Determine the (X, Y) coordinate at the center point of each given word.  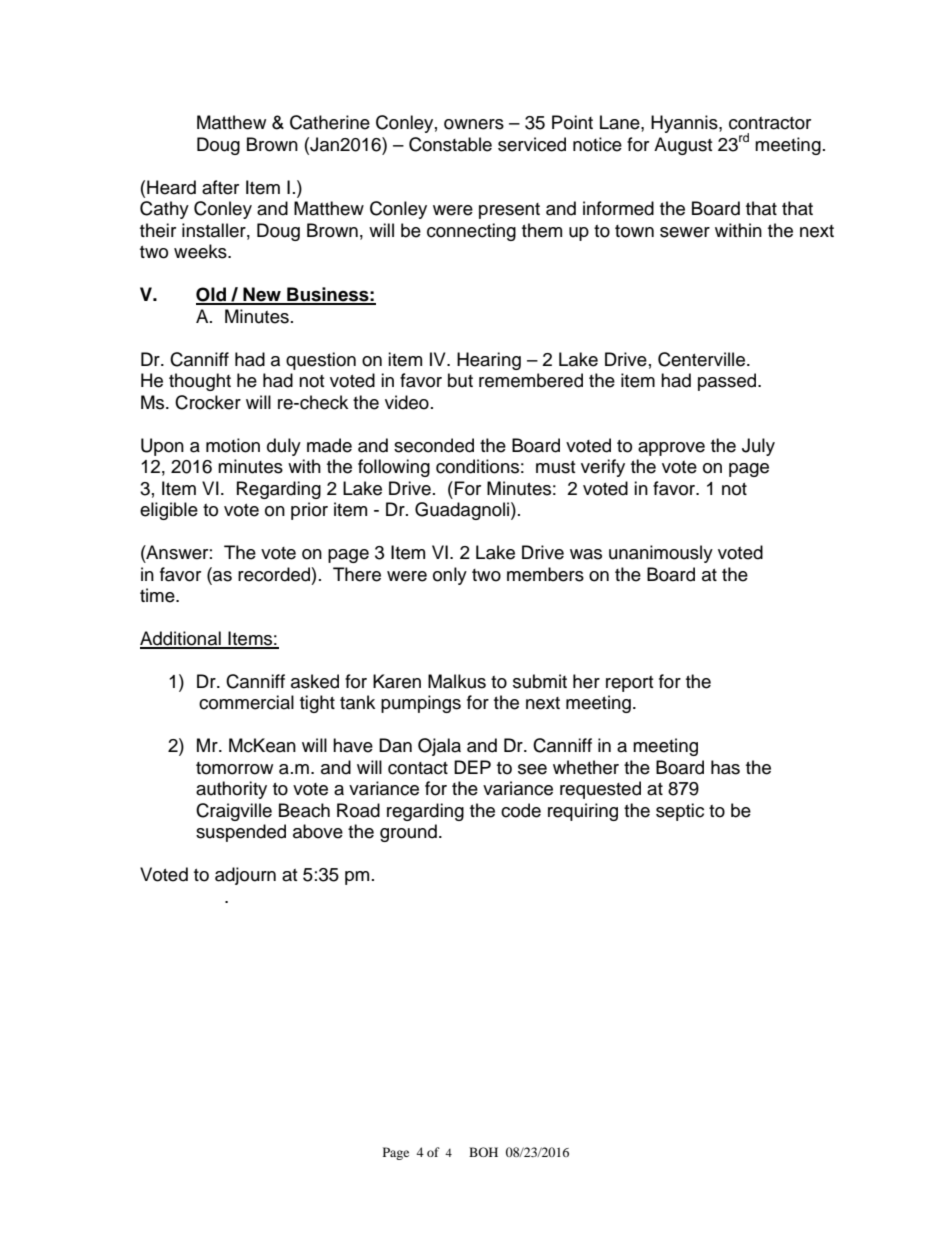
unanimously (661, 554)
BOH (483, 1152)
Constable (450, 144)
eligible (169, 511)
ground (408, 833)
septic (680, 812)
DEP (472, 767)
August (683, 146)
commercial (246, 702)
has (725, 767)
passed (728, 382)
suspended (241, 833)
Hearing (489, 361)
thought (200, 382)
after (220, 187)
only (450, 576)
